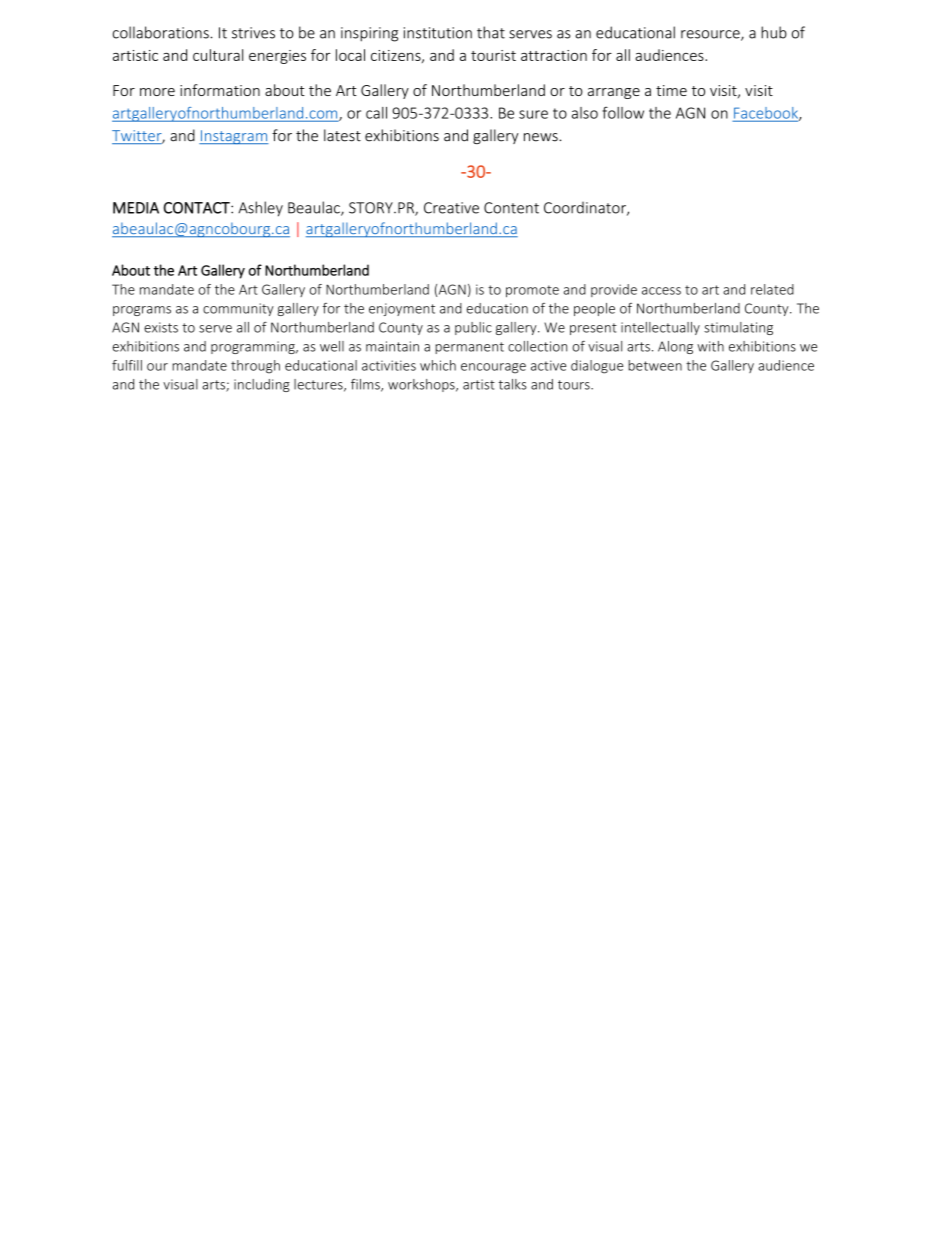 This screenshot has width=952, height=1233. What do you see at coordinates (198, 208) in the screenshot?
I see `CONTACT` at bounding box center [198, 208].
